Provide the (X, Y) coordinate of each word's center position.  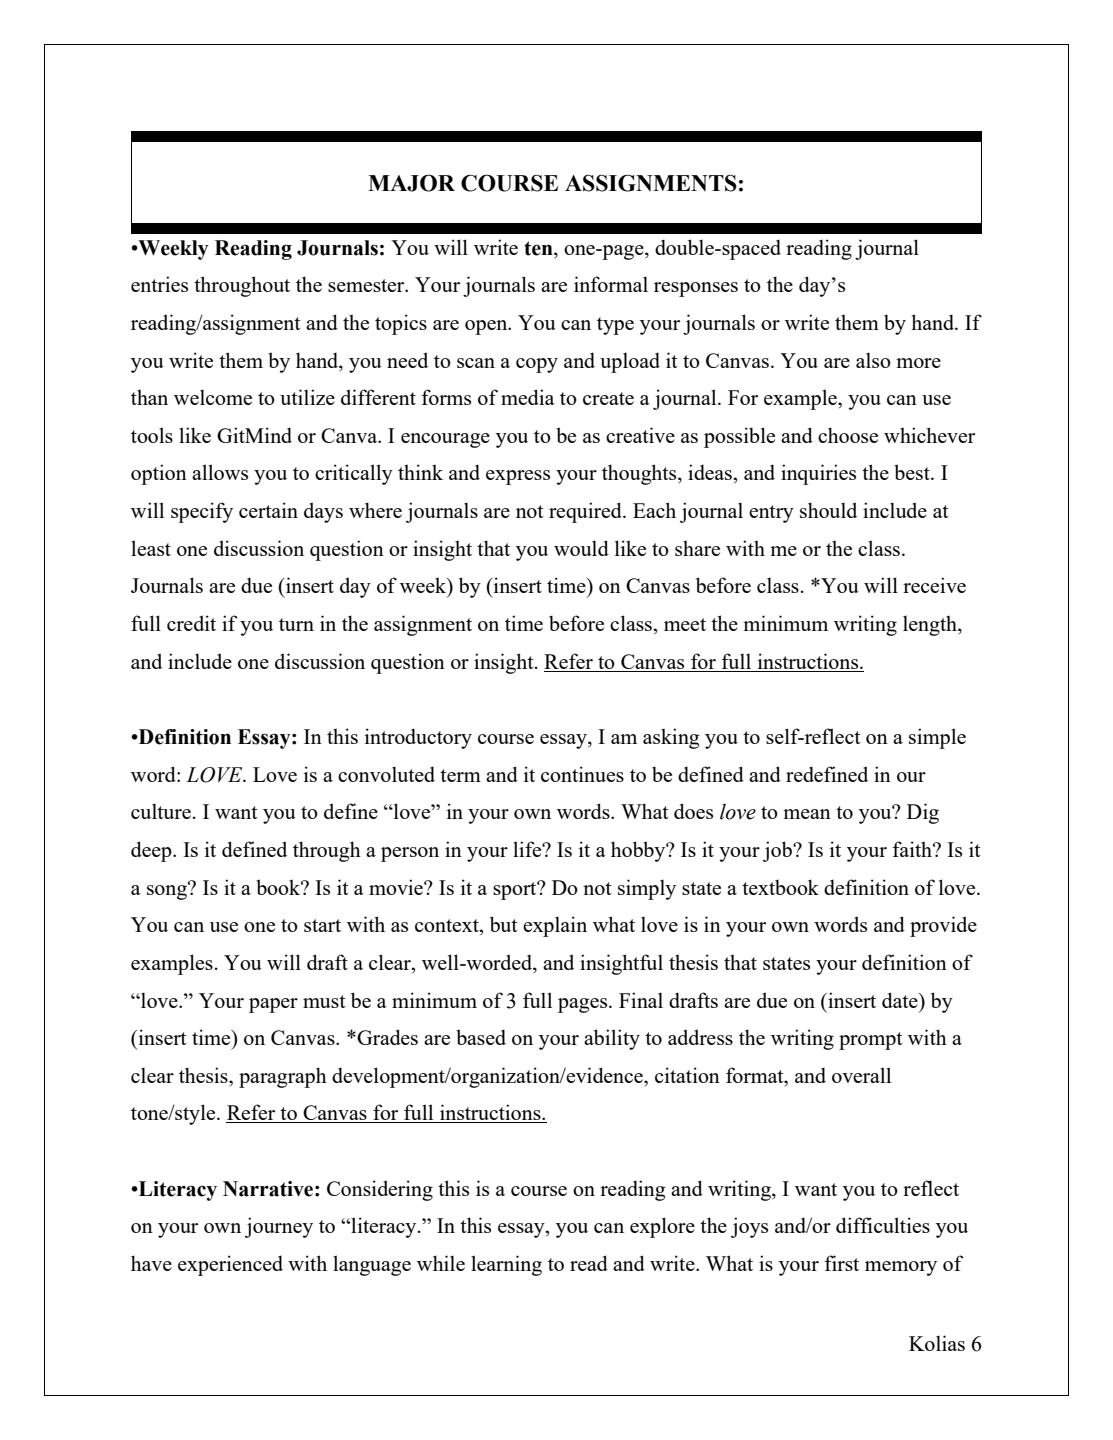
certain (268, 510)
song (168, 891)
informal (611, 284)
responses (696, 289)
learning (506, 1265)
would (581, 548)
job (778, 851)
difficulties (883, 1225)
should (828, 510)
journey (279, 1227)
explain (555, 926)
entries (159, 284)
